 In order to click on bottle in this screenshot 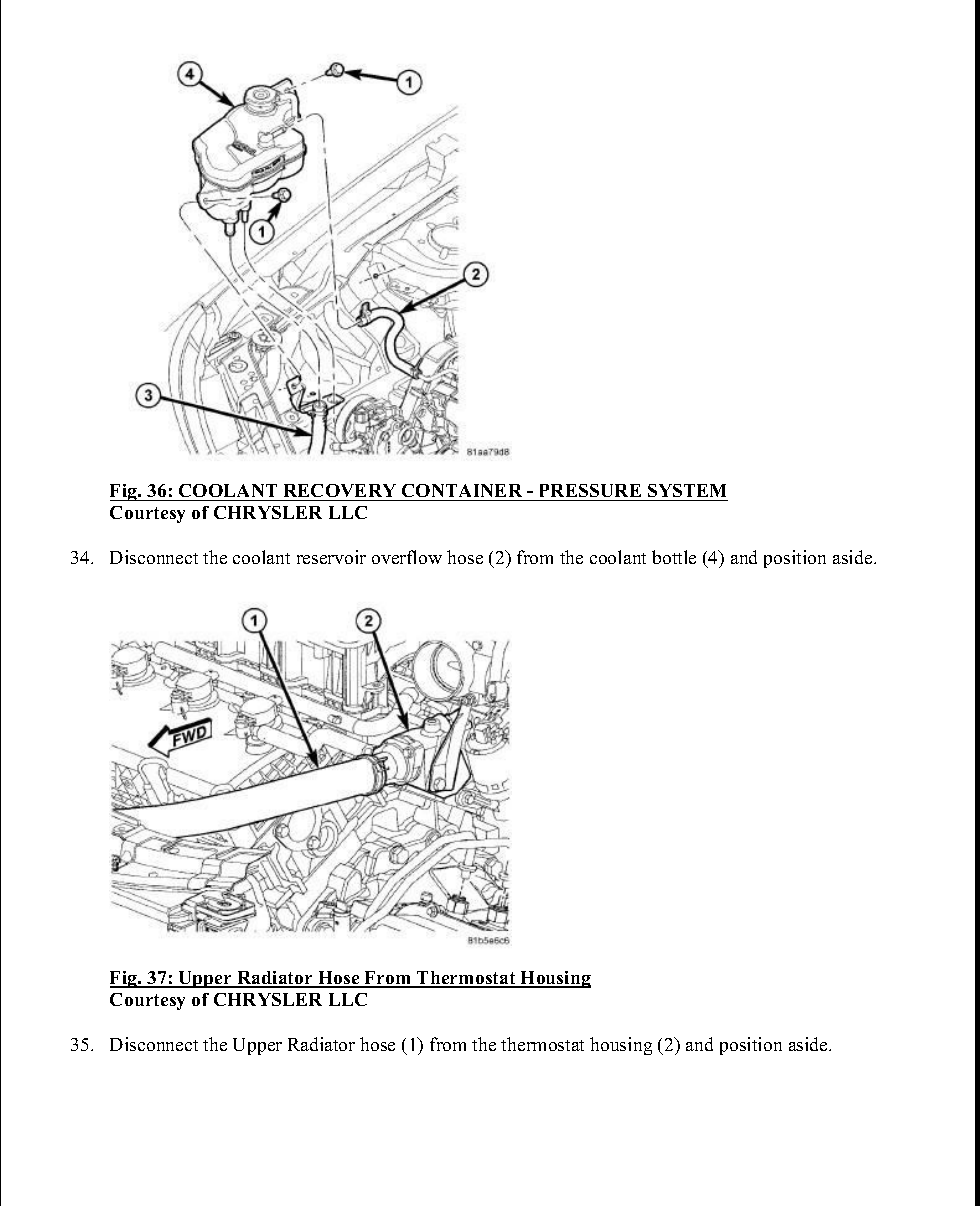, I will do `click(674, 557)`.
